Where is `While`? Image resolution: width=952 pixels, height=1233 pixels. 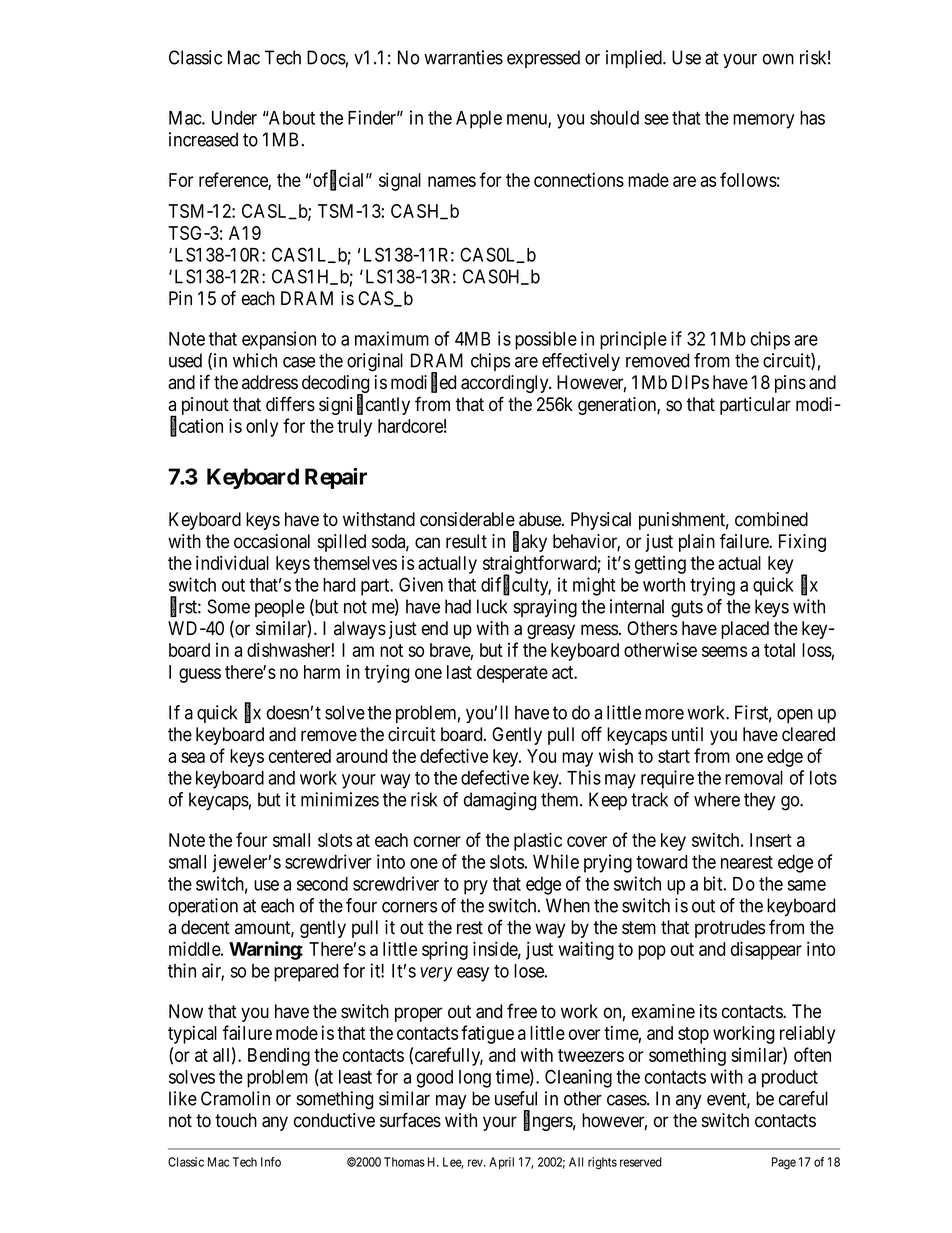
While is located at coordinates (556, 861).
